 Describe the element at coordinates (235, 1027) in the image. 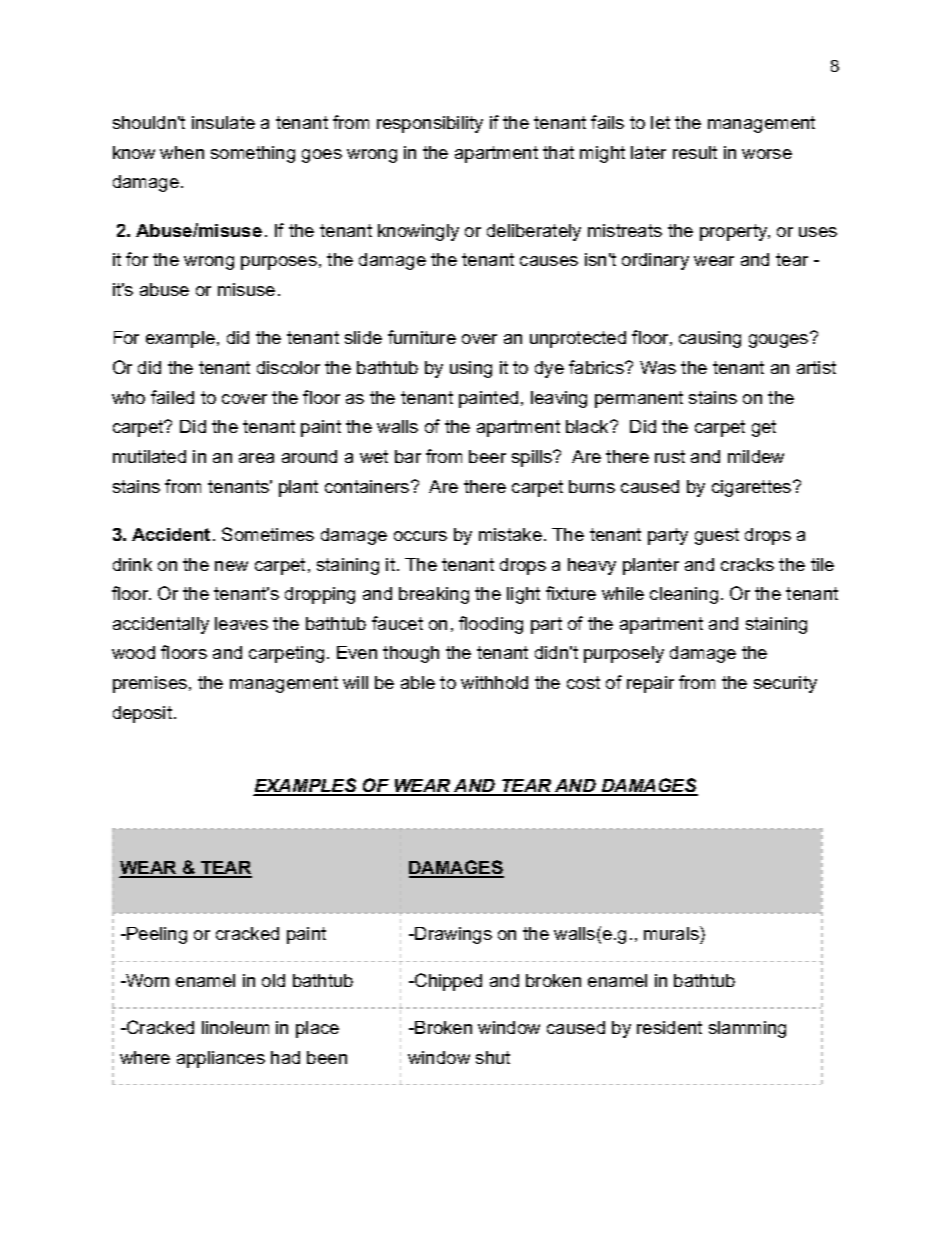

I see `linoleum` at that location.
